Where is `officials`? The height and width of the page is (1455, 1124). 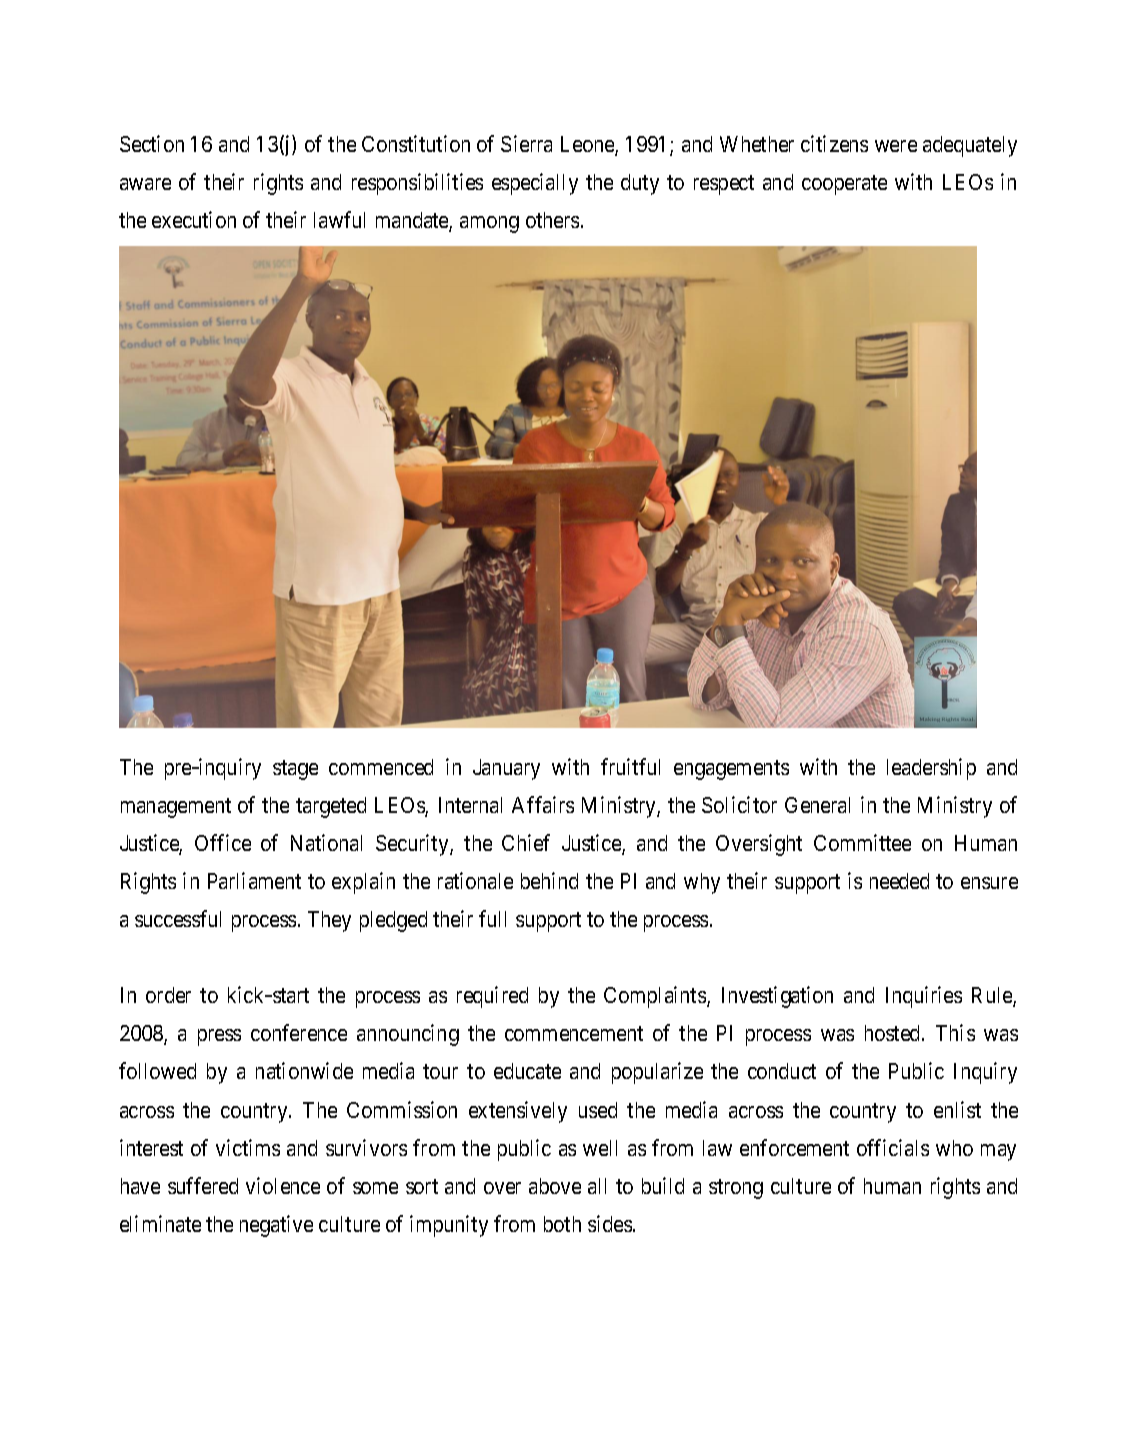
officials is located at coordinates (893, 1147).
